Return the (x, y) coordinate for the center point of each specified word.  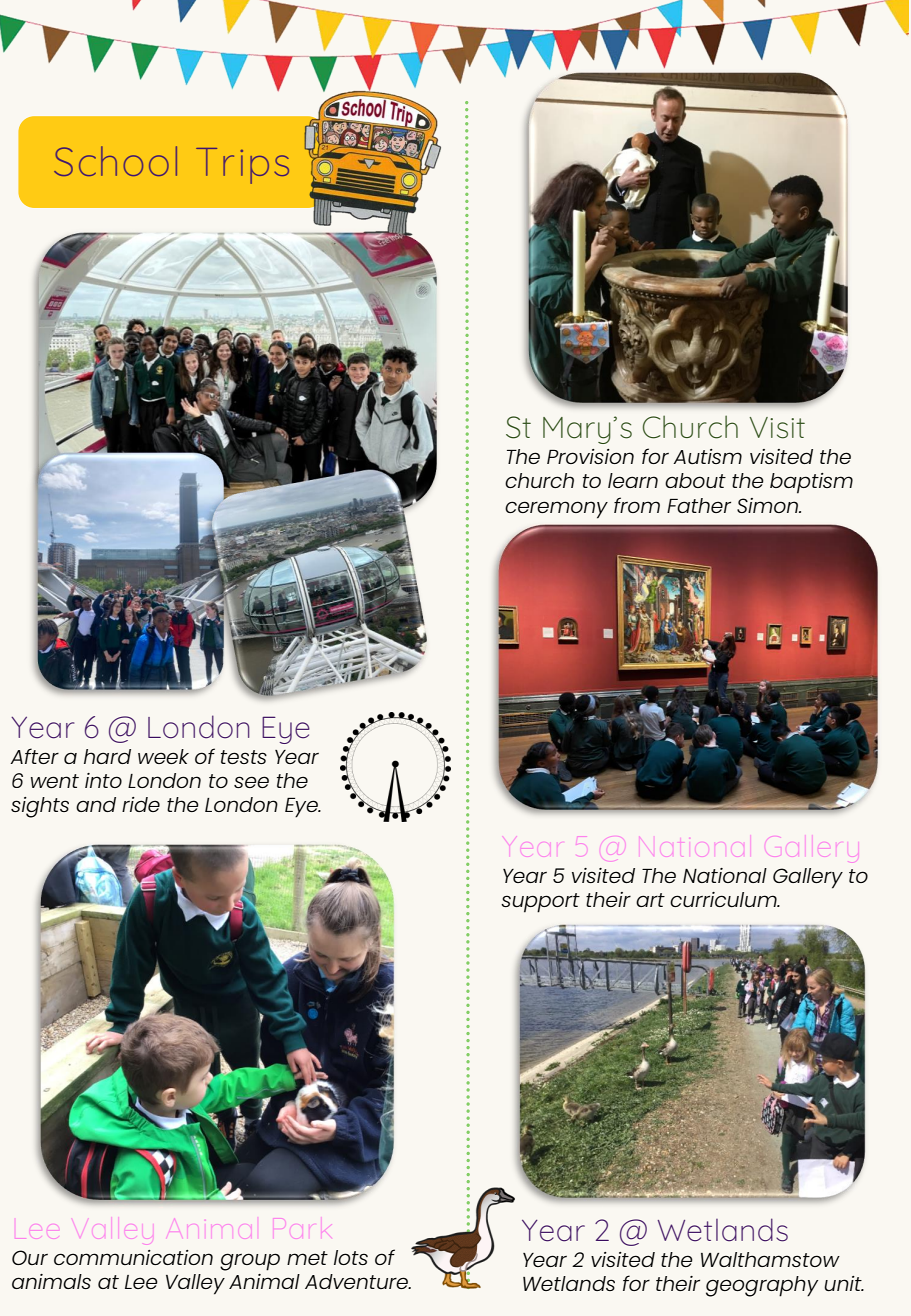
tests (244, 757)
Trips (242, 166)
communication (133, 1257)
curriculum (724, 899)
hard (107, 756)
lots (351, 1257)
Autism (707, 456)
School (115, 161)
